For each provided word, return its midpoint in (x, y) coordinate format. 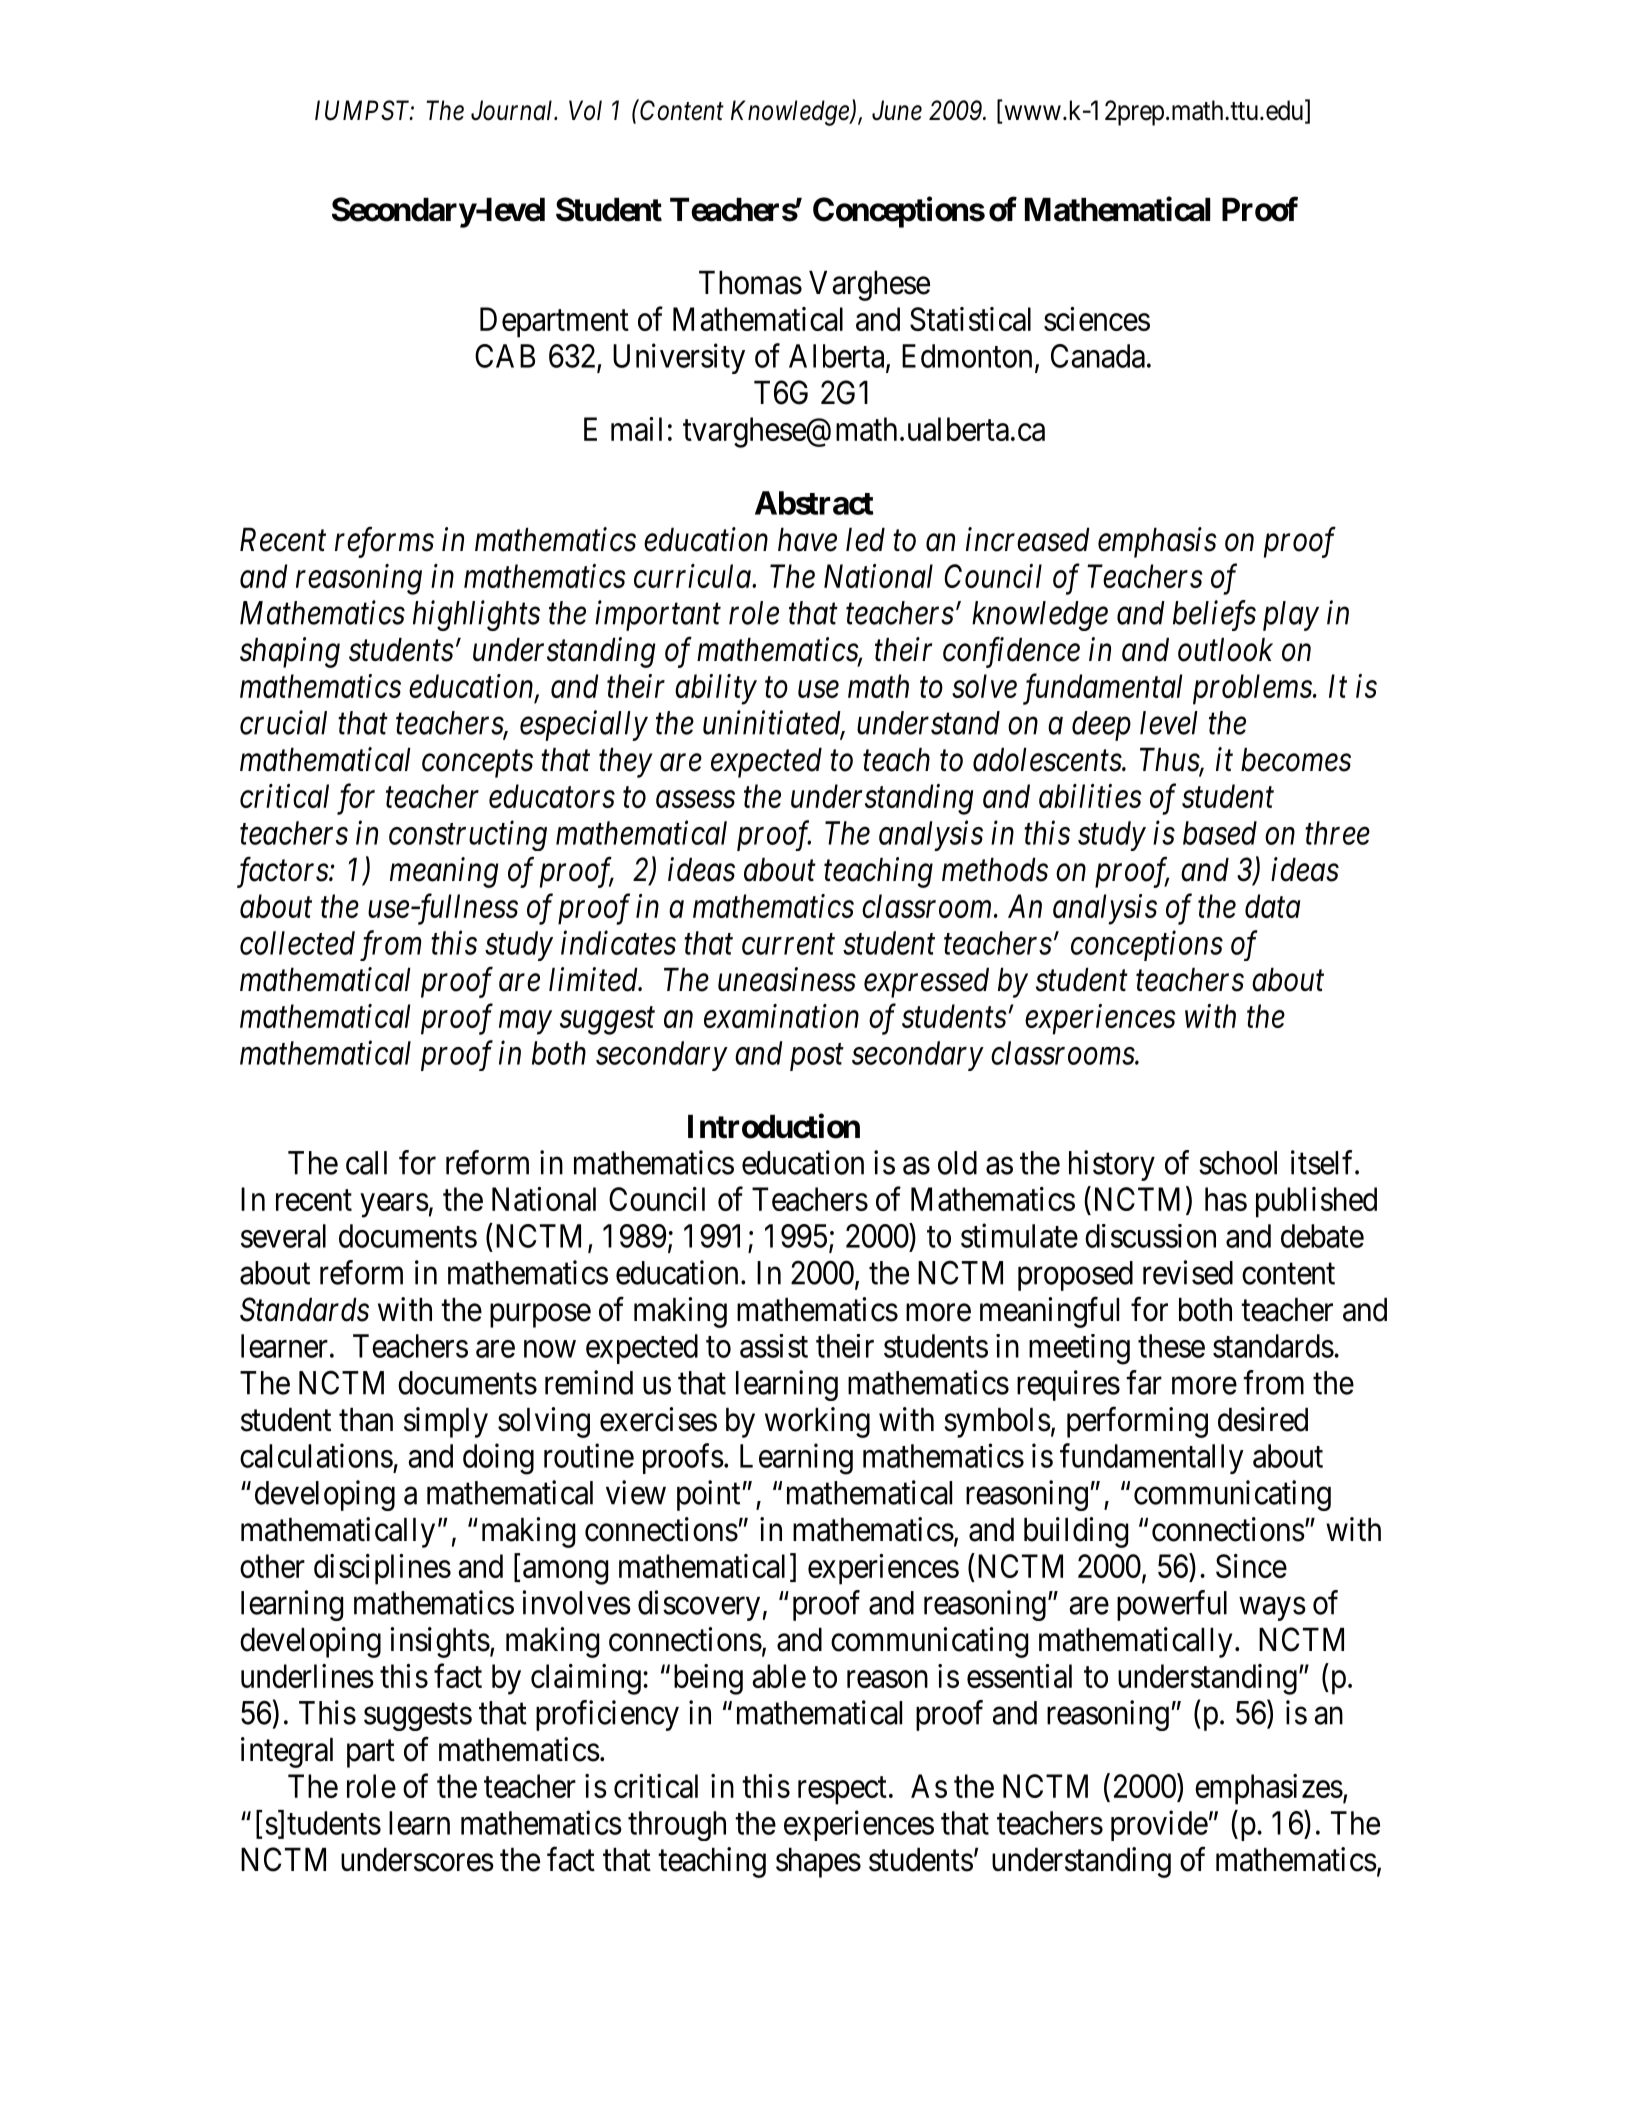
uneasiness (787, 980)
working (817, 1422)
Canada (1098, 356)
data (1272, 906)
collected (297, 943)
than (366, 1419)
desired (1263, 1419)
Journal (513, 110)
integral (287, 1752)
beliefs (1214, 615)
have (807, 539)
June (897, 110)
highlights (476, 615)
